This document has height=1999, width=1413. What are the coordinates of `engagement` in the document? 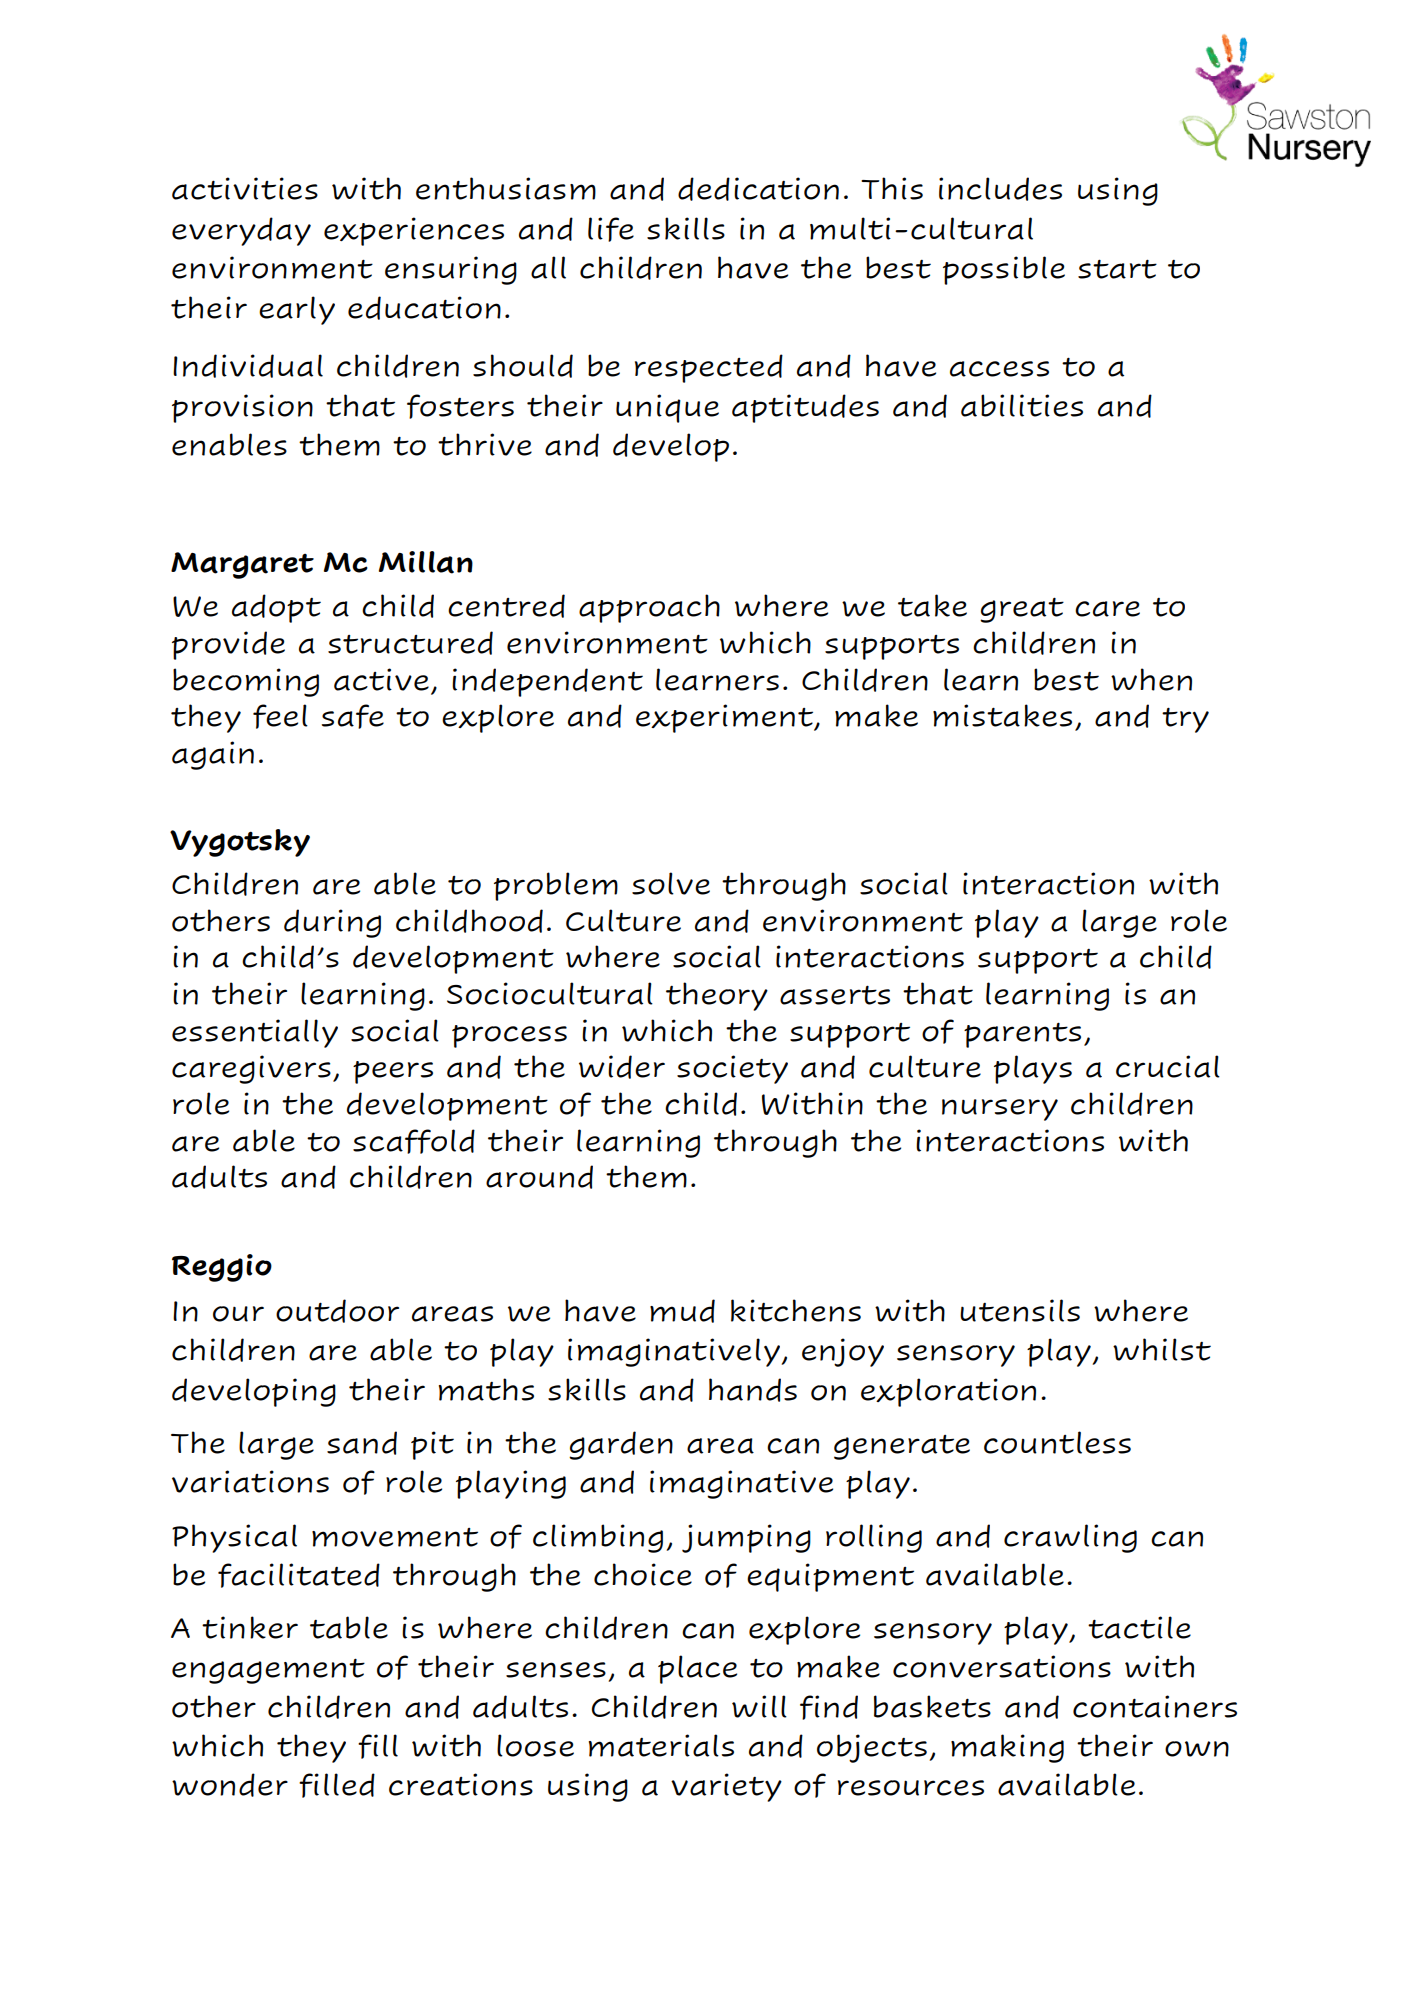 It's located at (268, 1671).
